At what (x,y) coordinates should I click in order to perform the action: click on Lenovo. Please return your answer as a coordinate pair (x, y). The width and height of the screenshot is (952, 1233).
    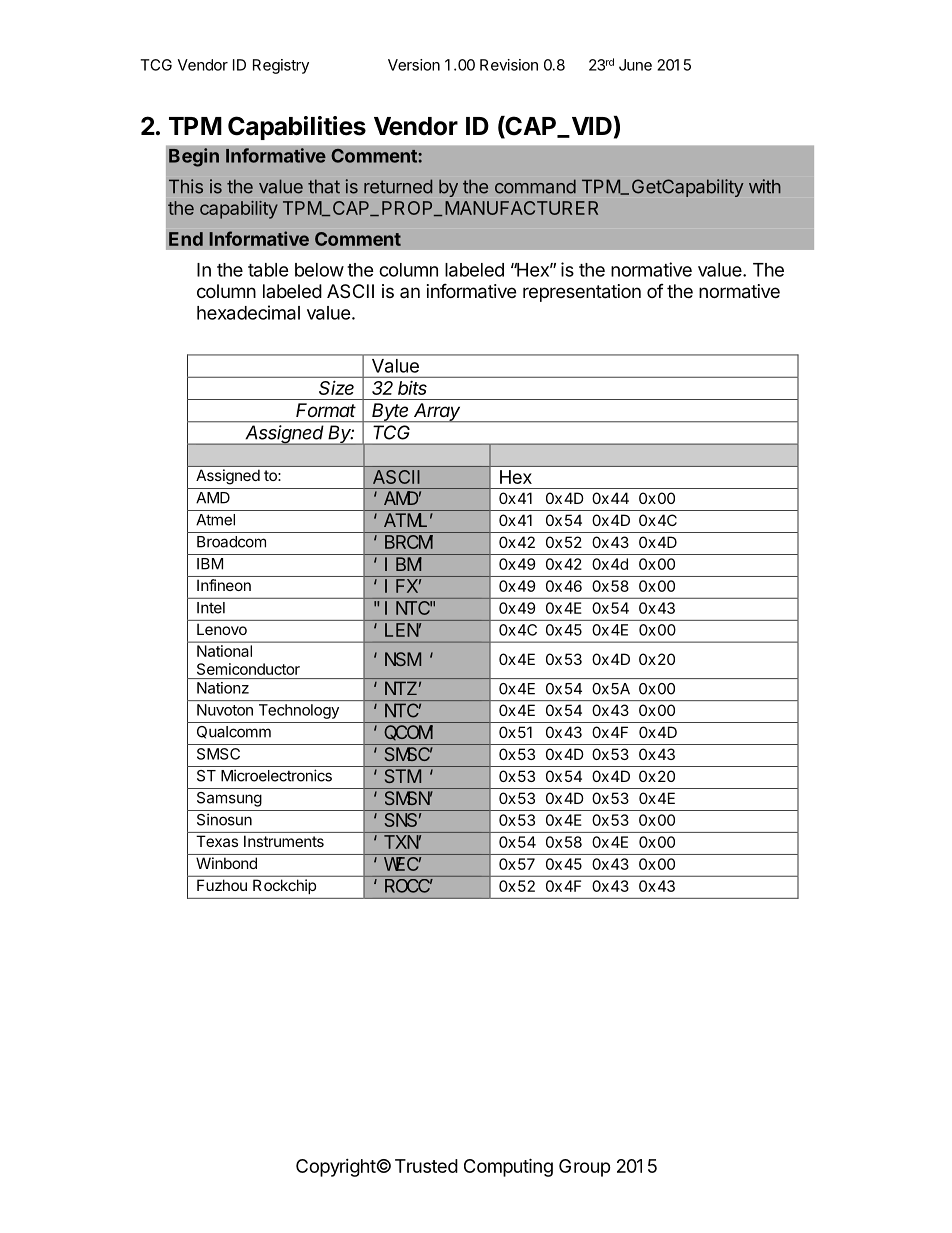
    Looking at the image, I should click on (222, 629).
